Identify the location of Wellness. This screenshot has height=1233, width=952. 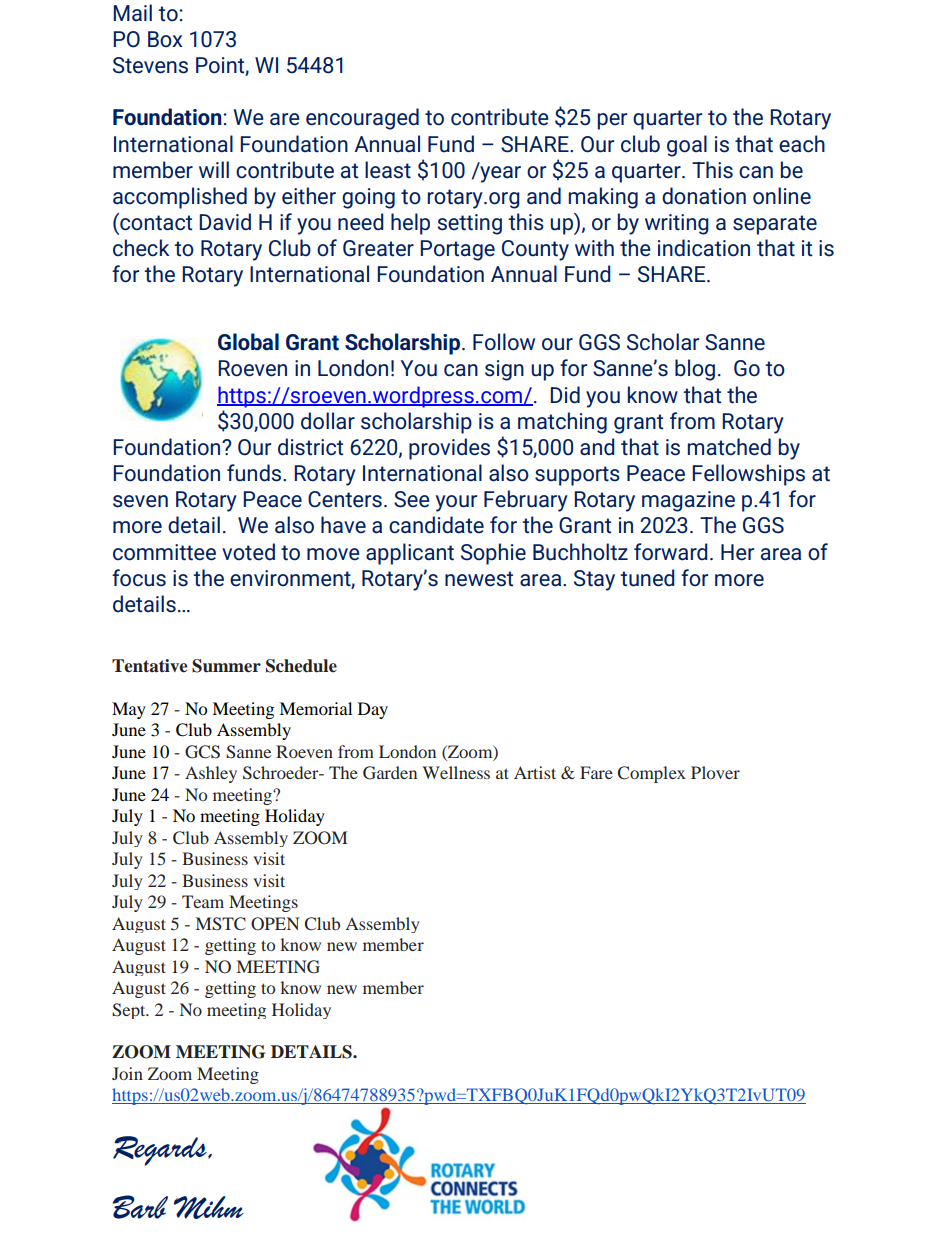
(456, 772).
